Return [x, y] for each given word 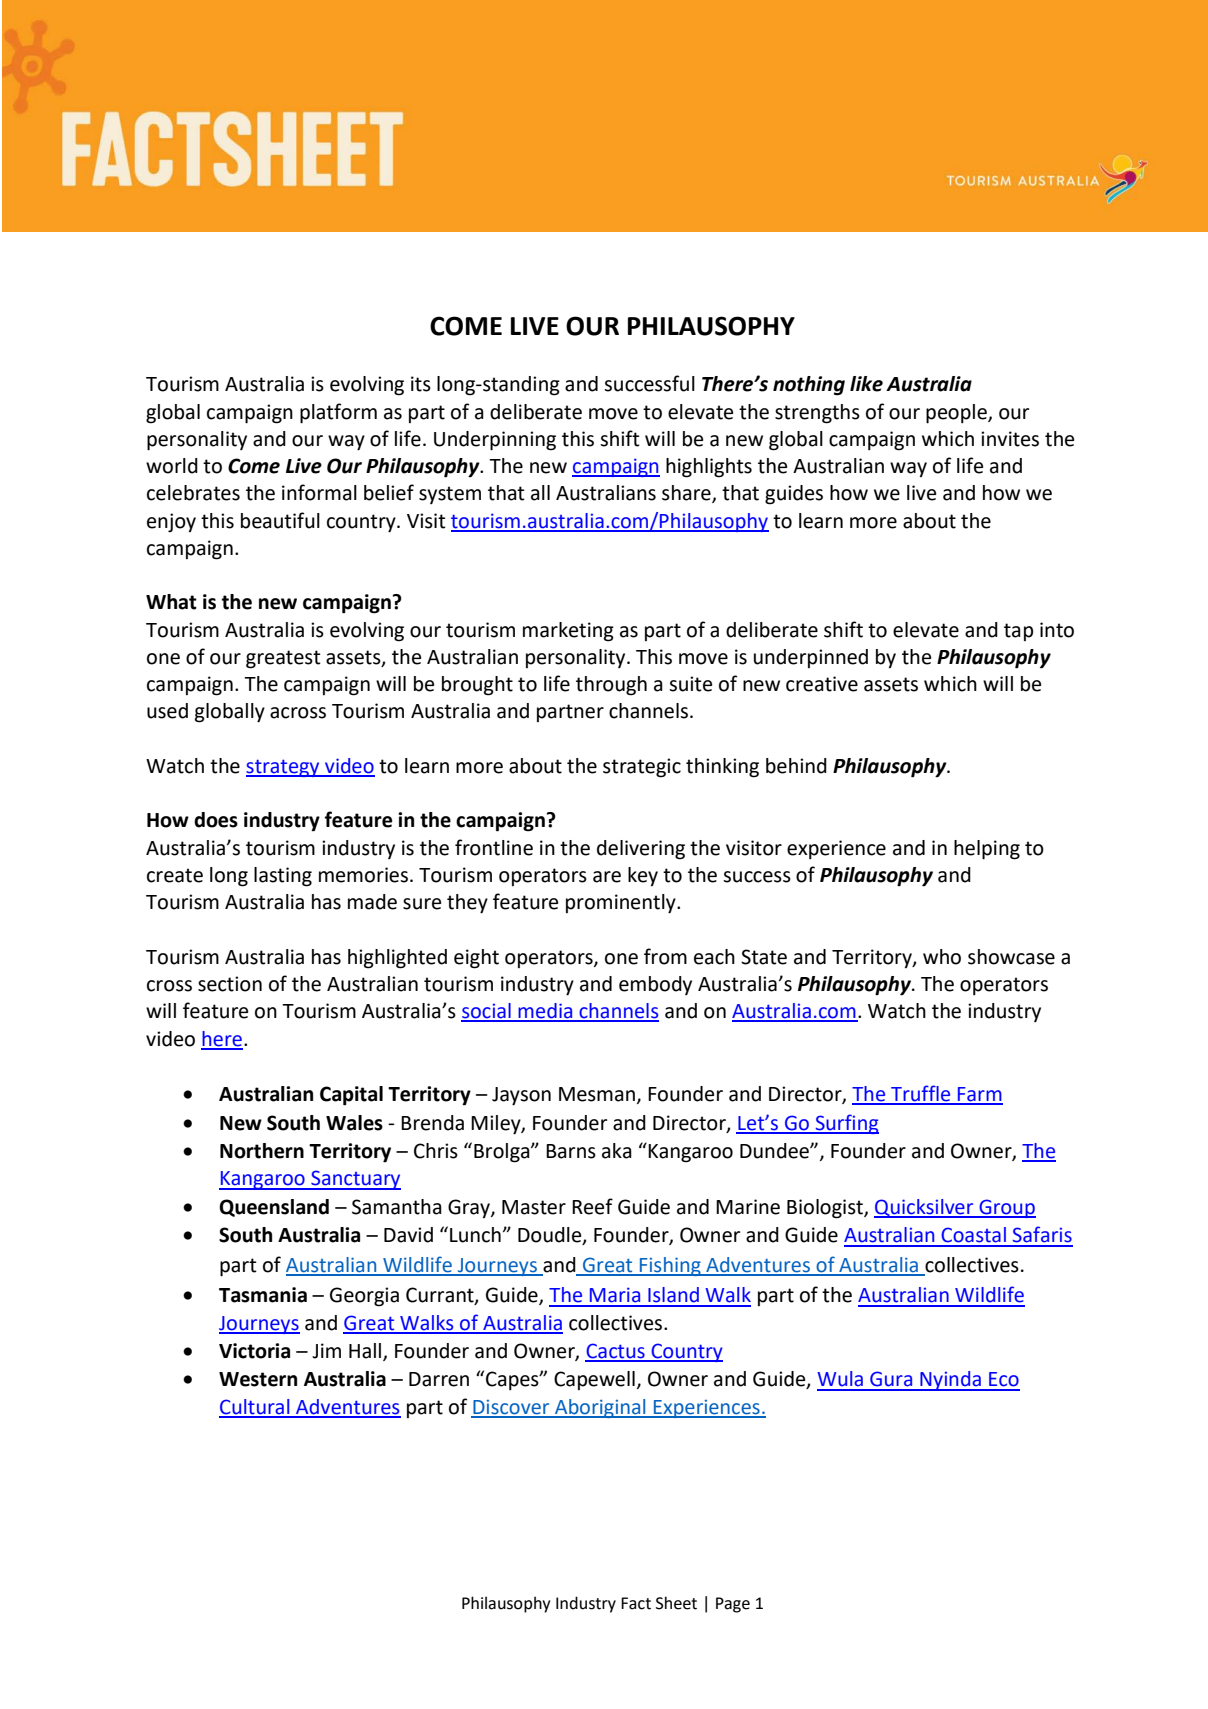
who [942, 957]
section [230, 984]
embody [655, 985]
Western [258, 1379]
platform [338, 413]
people [957, 414]
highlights [709, 468]
